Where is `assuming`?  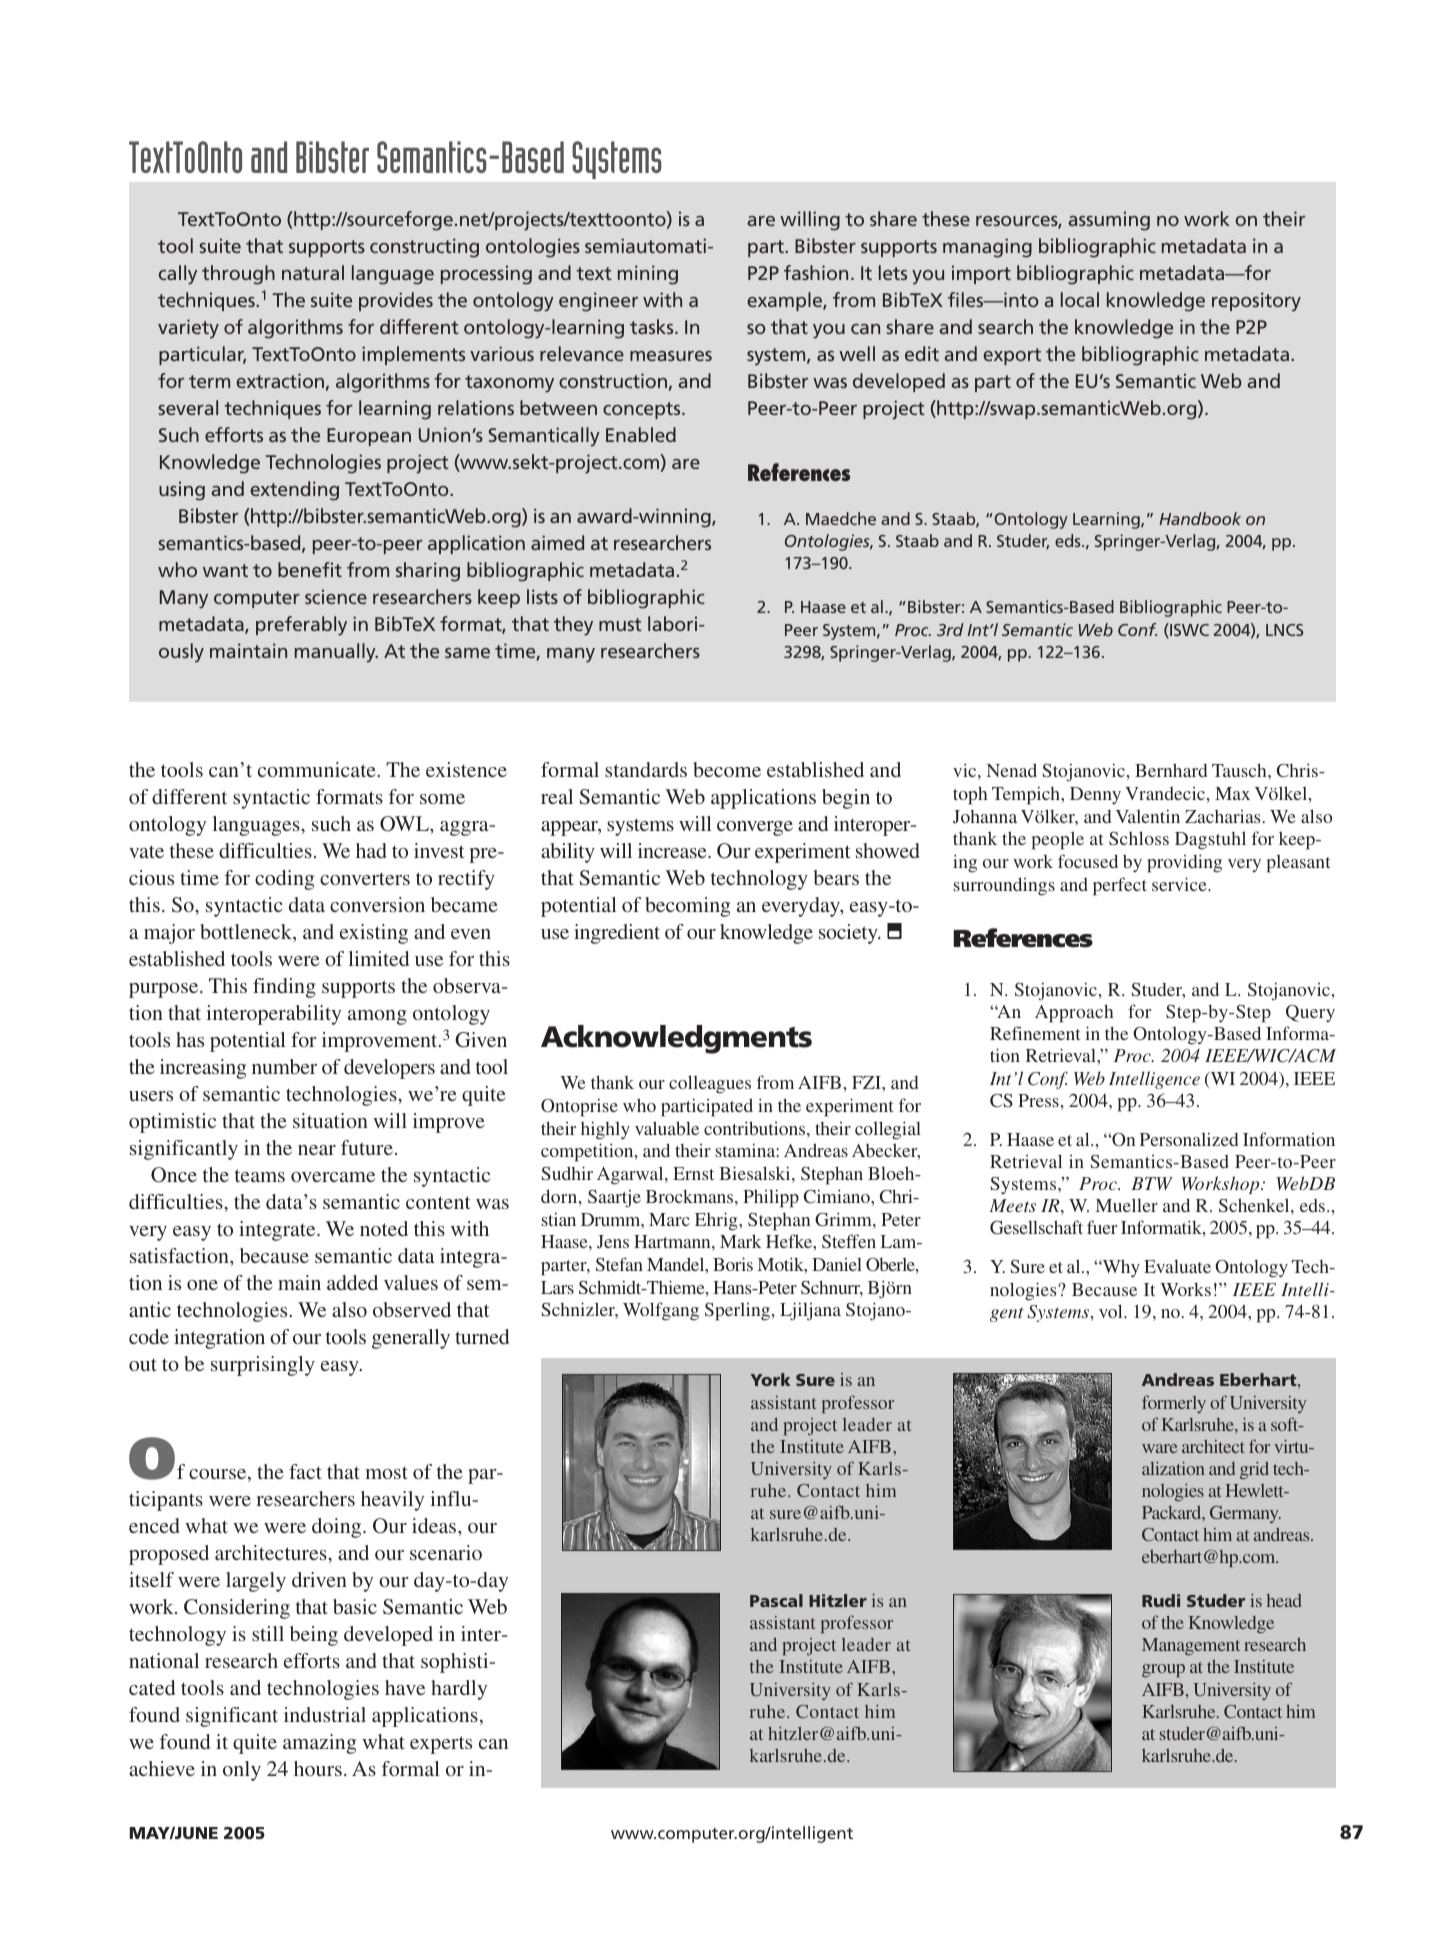 assuming is located at coordinates (1109, 221).
